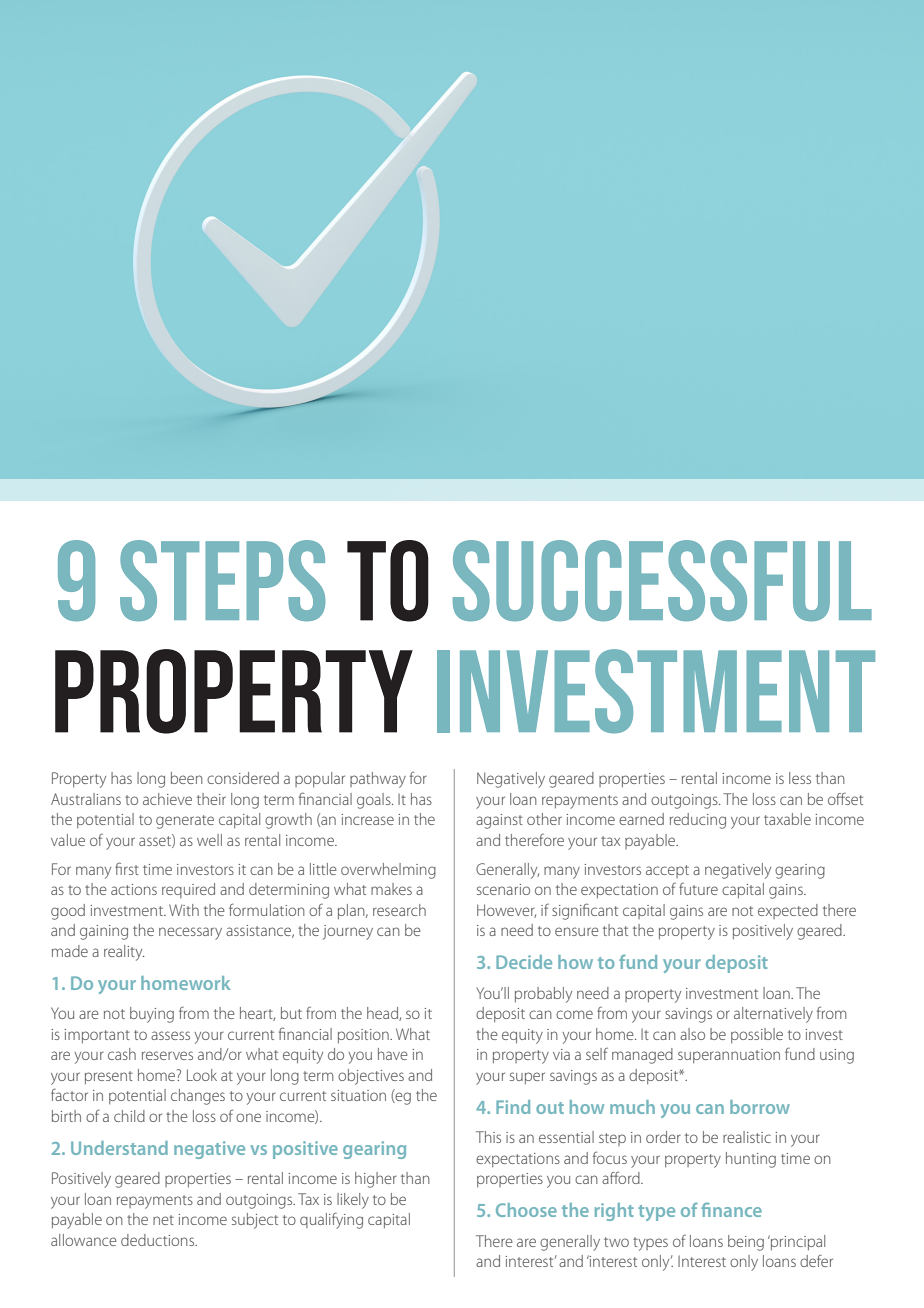  Describe the element at coordinates (526, 1210) in the image. I see `Choose` at that location.
